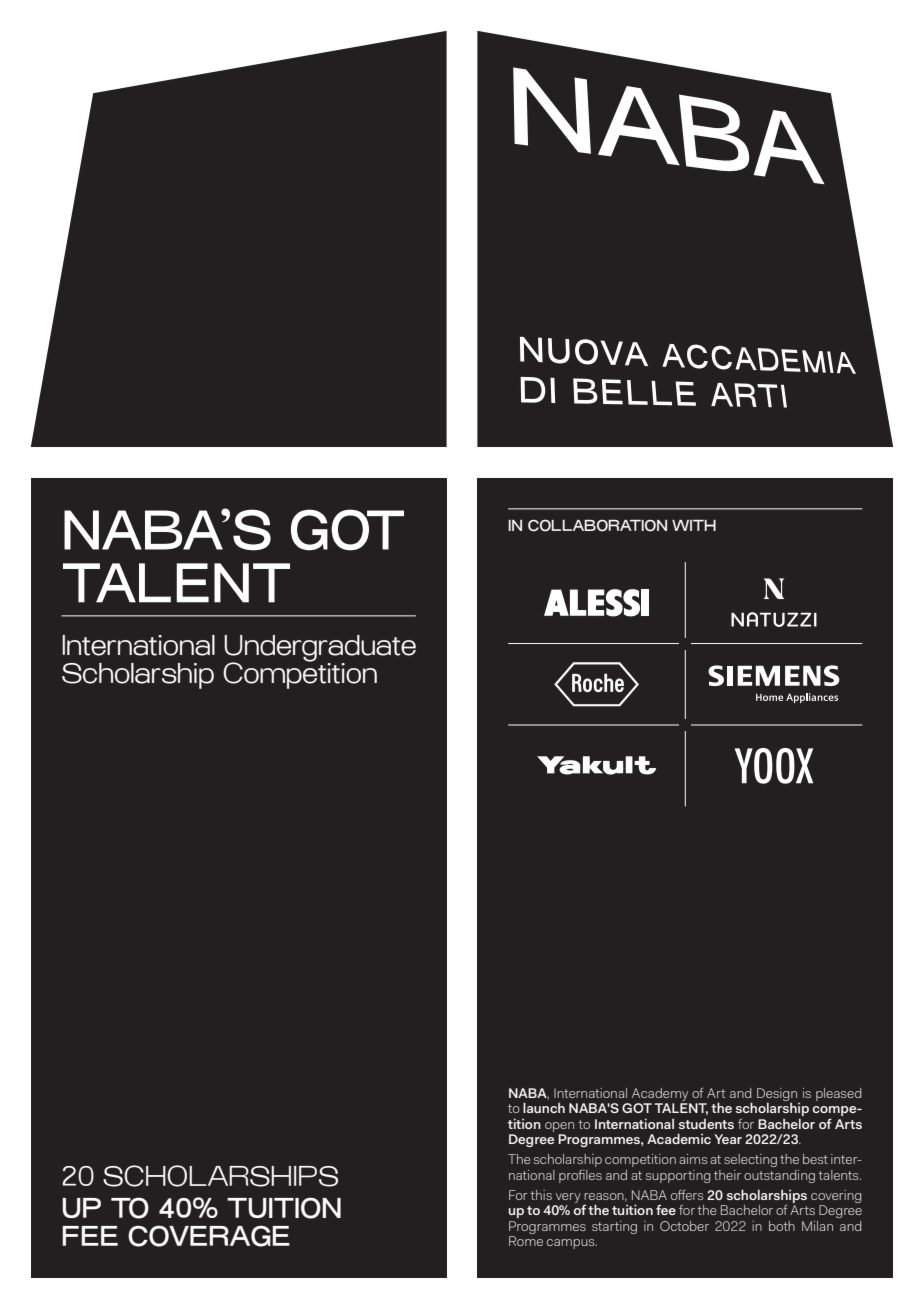  I want to click on Year, so click(728, 1139).
